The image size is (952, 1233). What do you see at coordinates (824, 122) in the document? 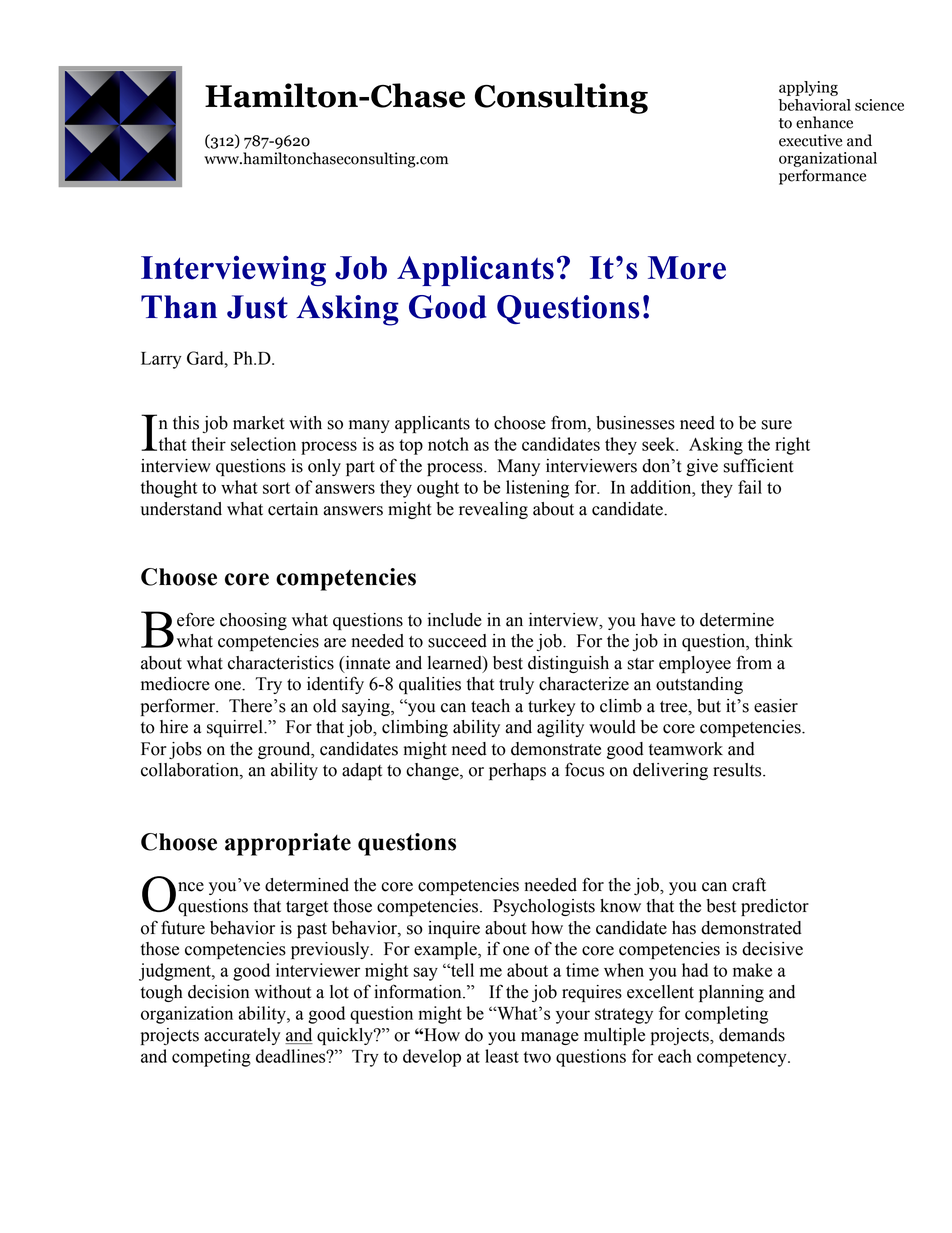
I see `enhance` at bounding box center [824, 122].
